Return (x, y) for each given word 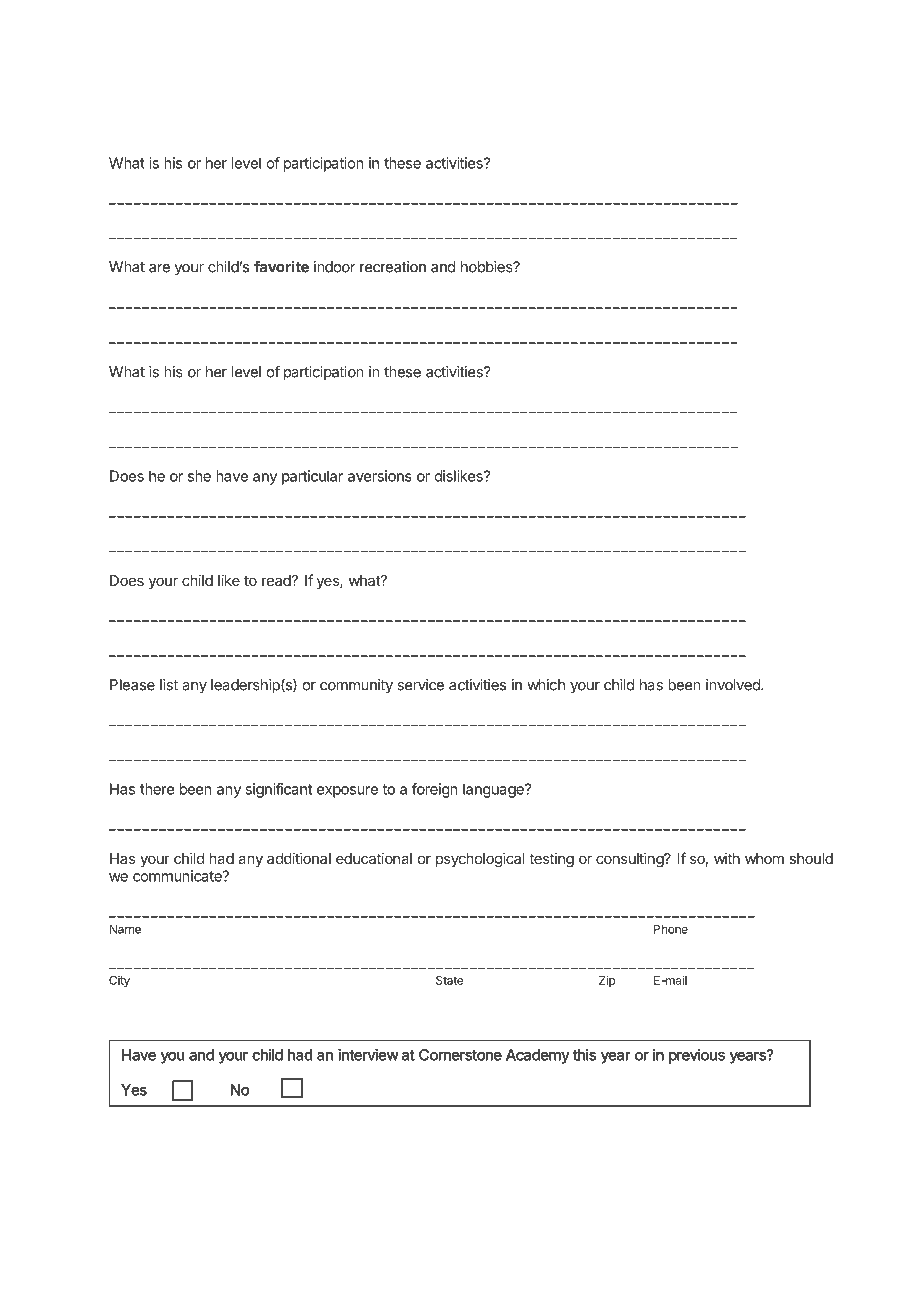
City (119, 981)
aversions (380, 476)
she (199, 476)
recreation (393, 267)
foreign (435, 790)
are (159, 268)
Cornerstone (460, 1055)
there (157, 789)
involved (734, 685)
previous (697, 1056)
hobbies (488, 267)
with (727, 858)
